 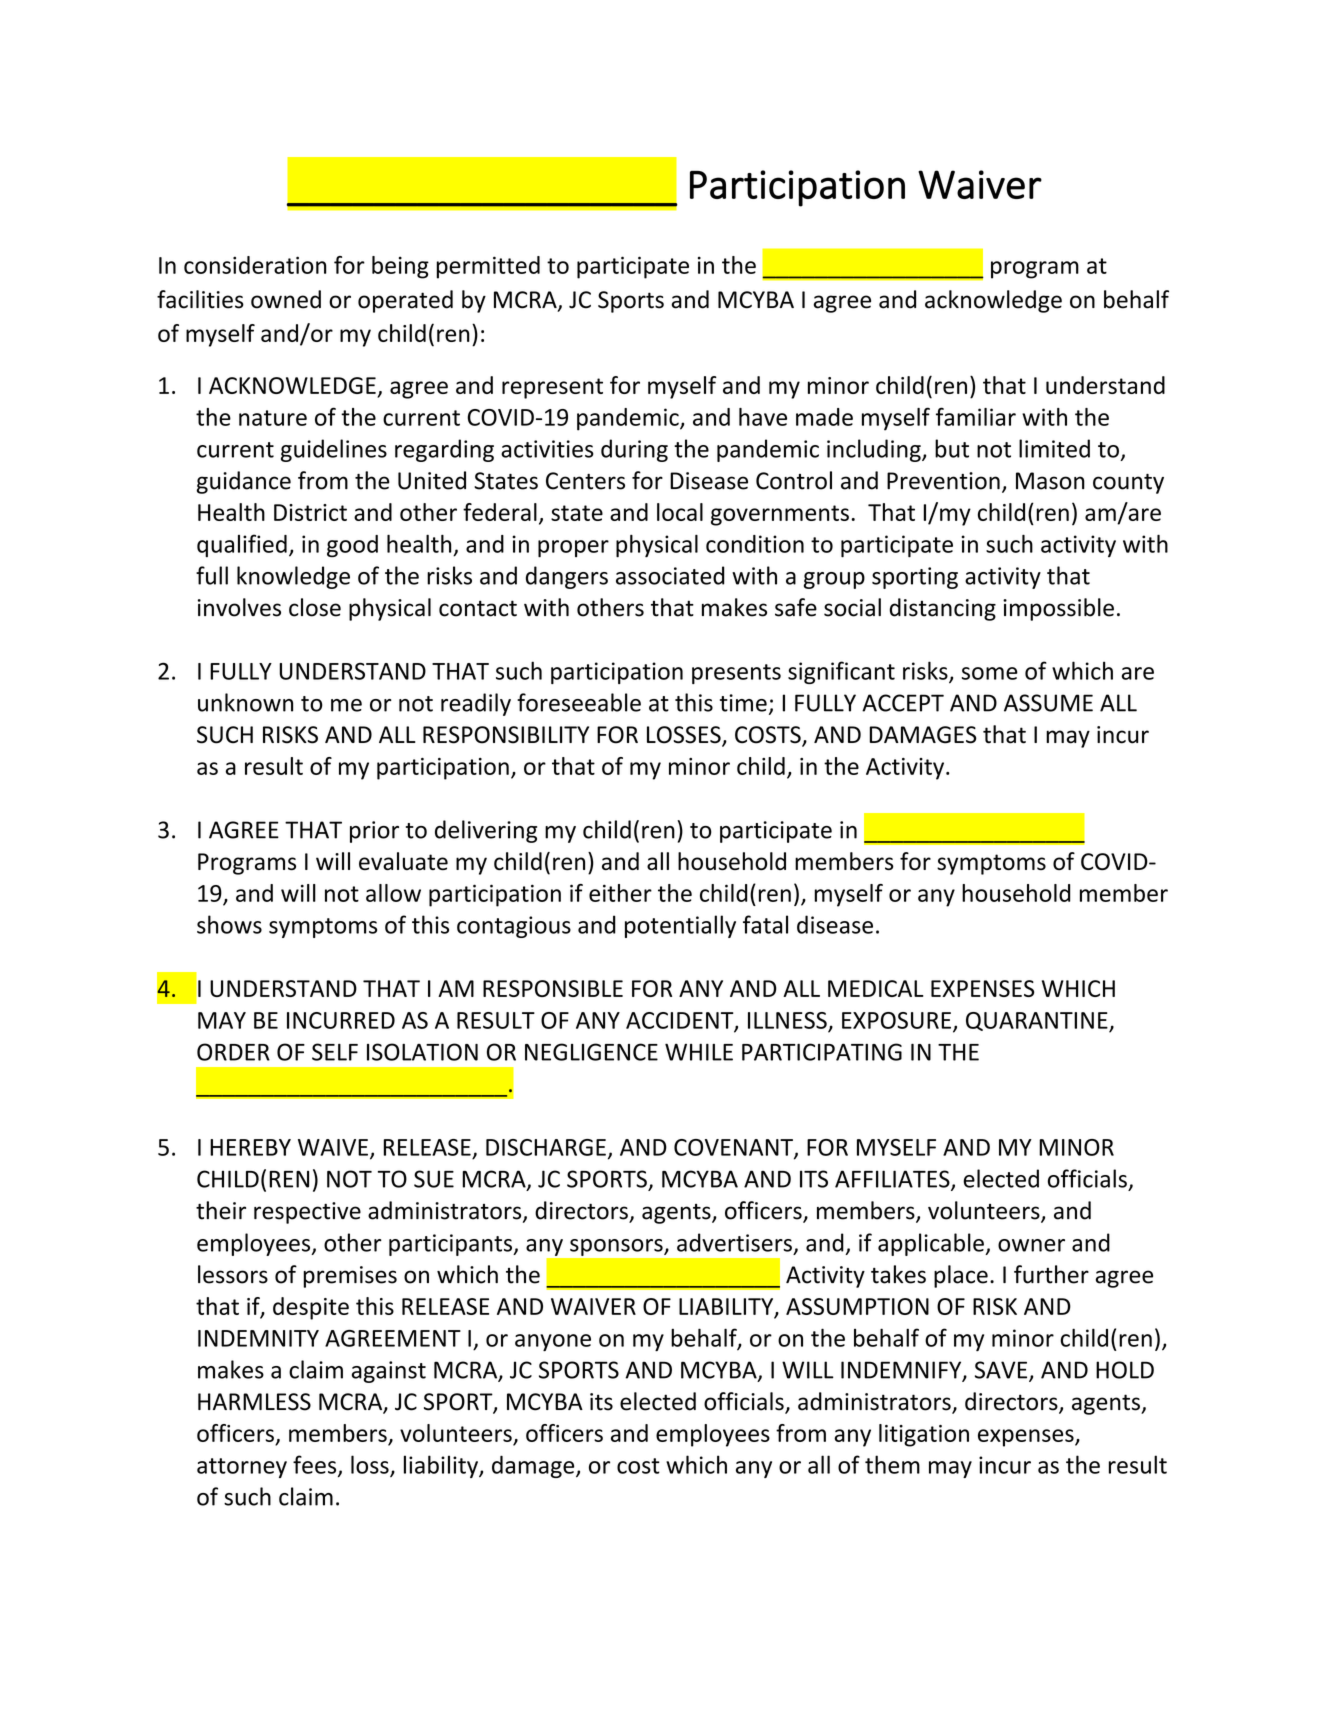 I want to click on owner, so click(x=1031, y=1245).
